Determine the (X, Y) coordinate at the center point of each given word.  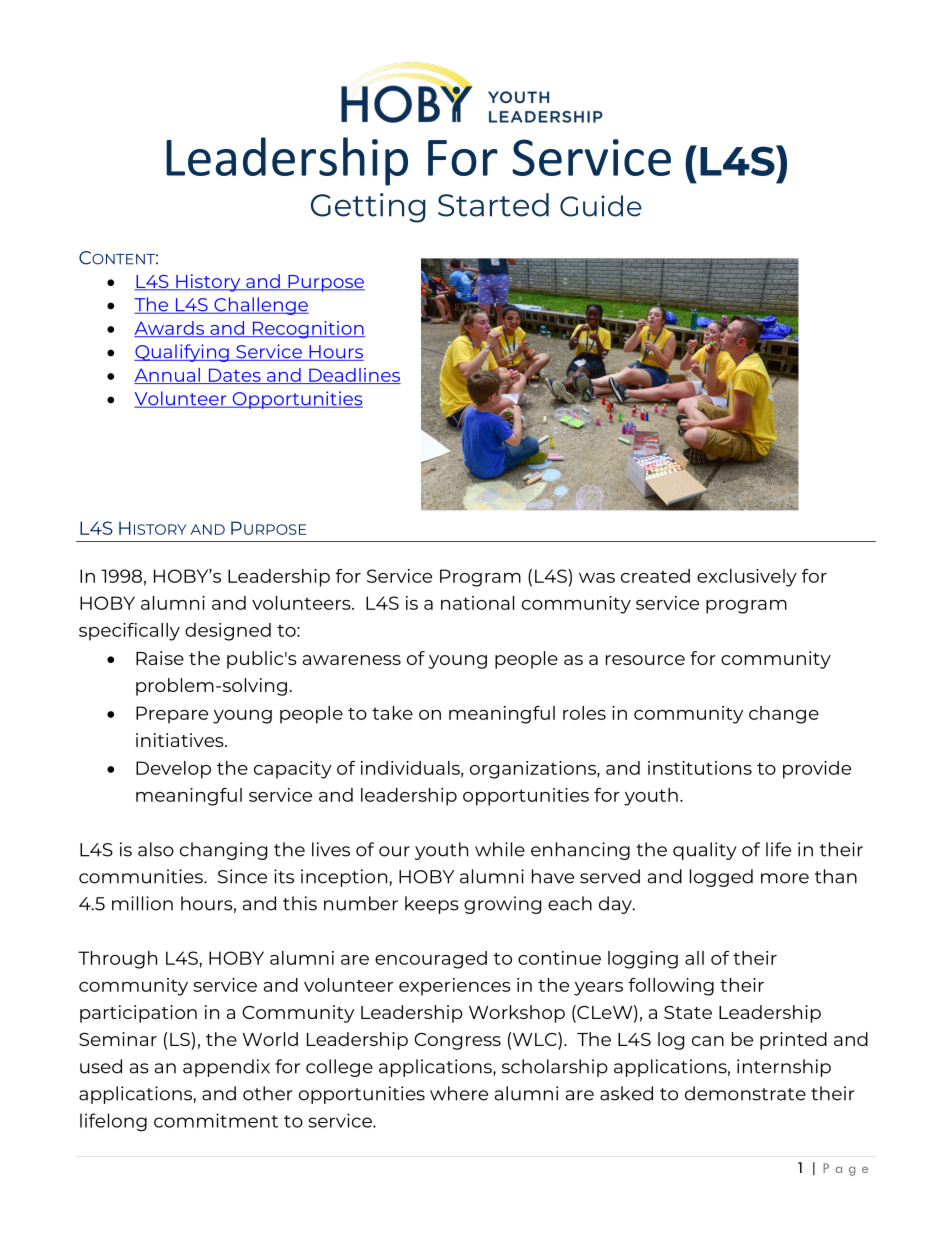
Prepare (172, 715)
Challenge (260, 306)
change (784, 715)
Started (493, 205)
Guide (601, 206)
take (392, 713)
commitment (216, 1120)
